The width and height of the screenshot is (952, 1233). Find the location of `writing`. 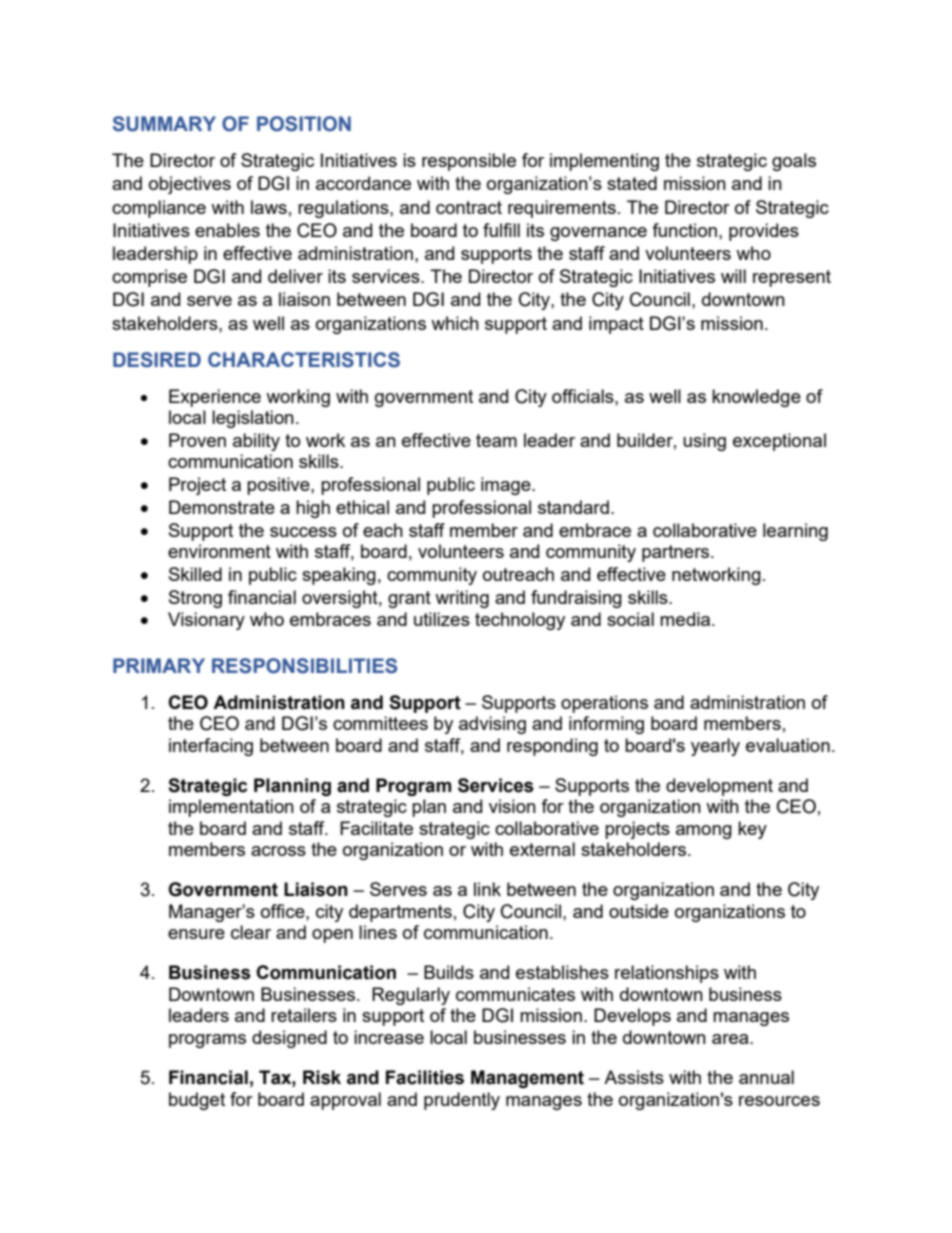

writing is located at coordinates (462, 599).
